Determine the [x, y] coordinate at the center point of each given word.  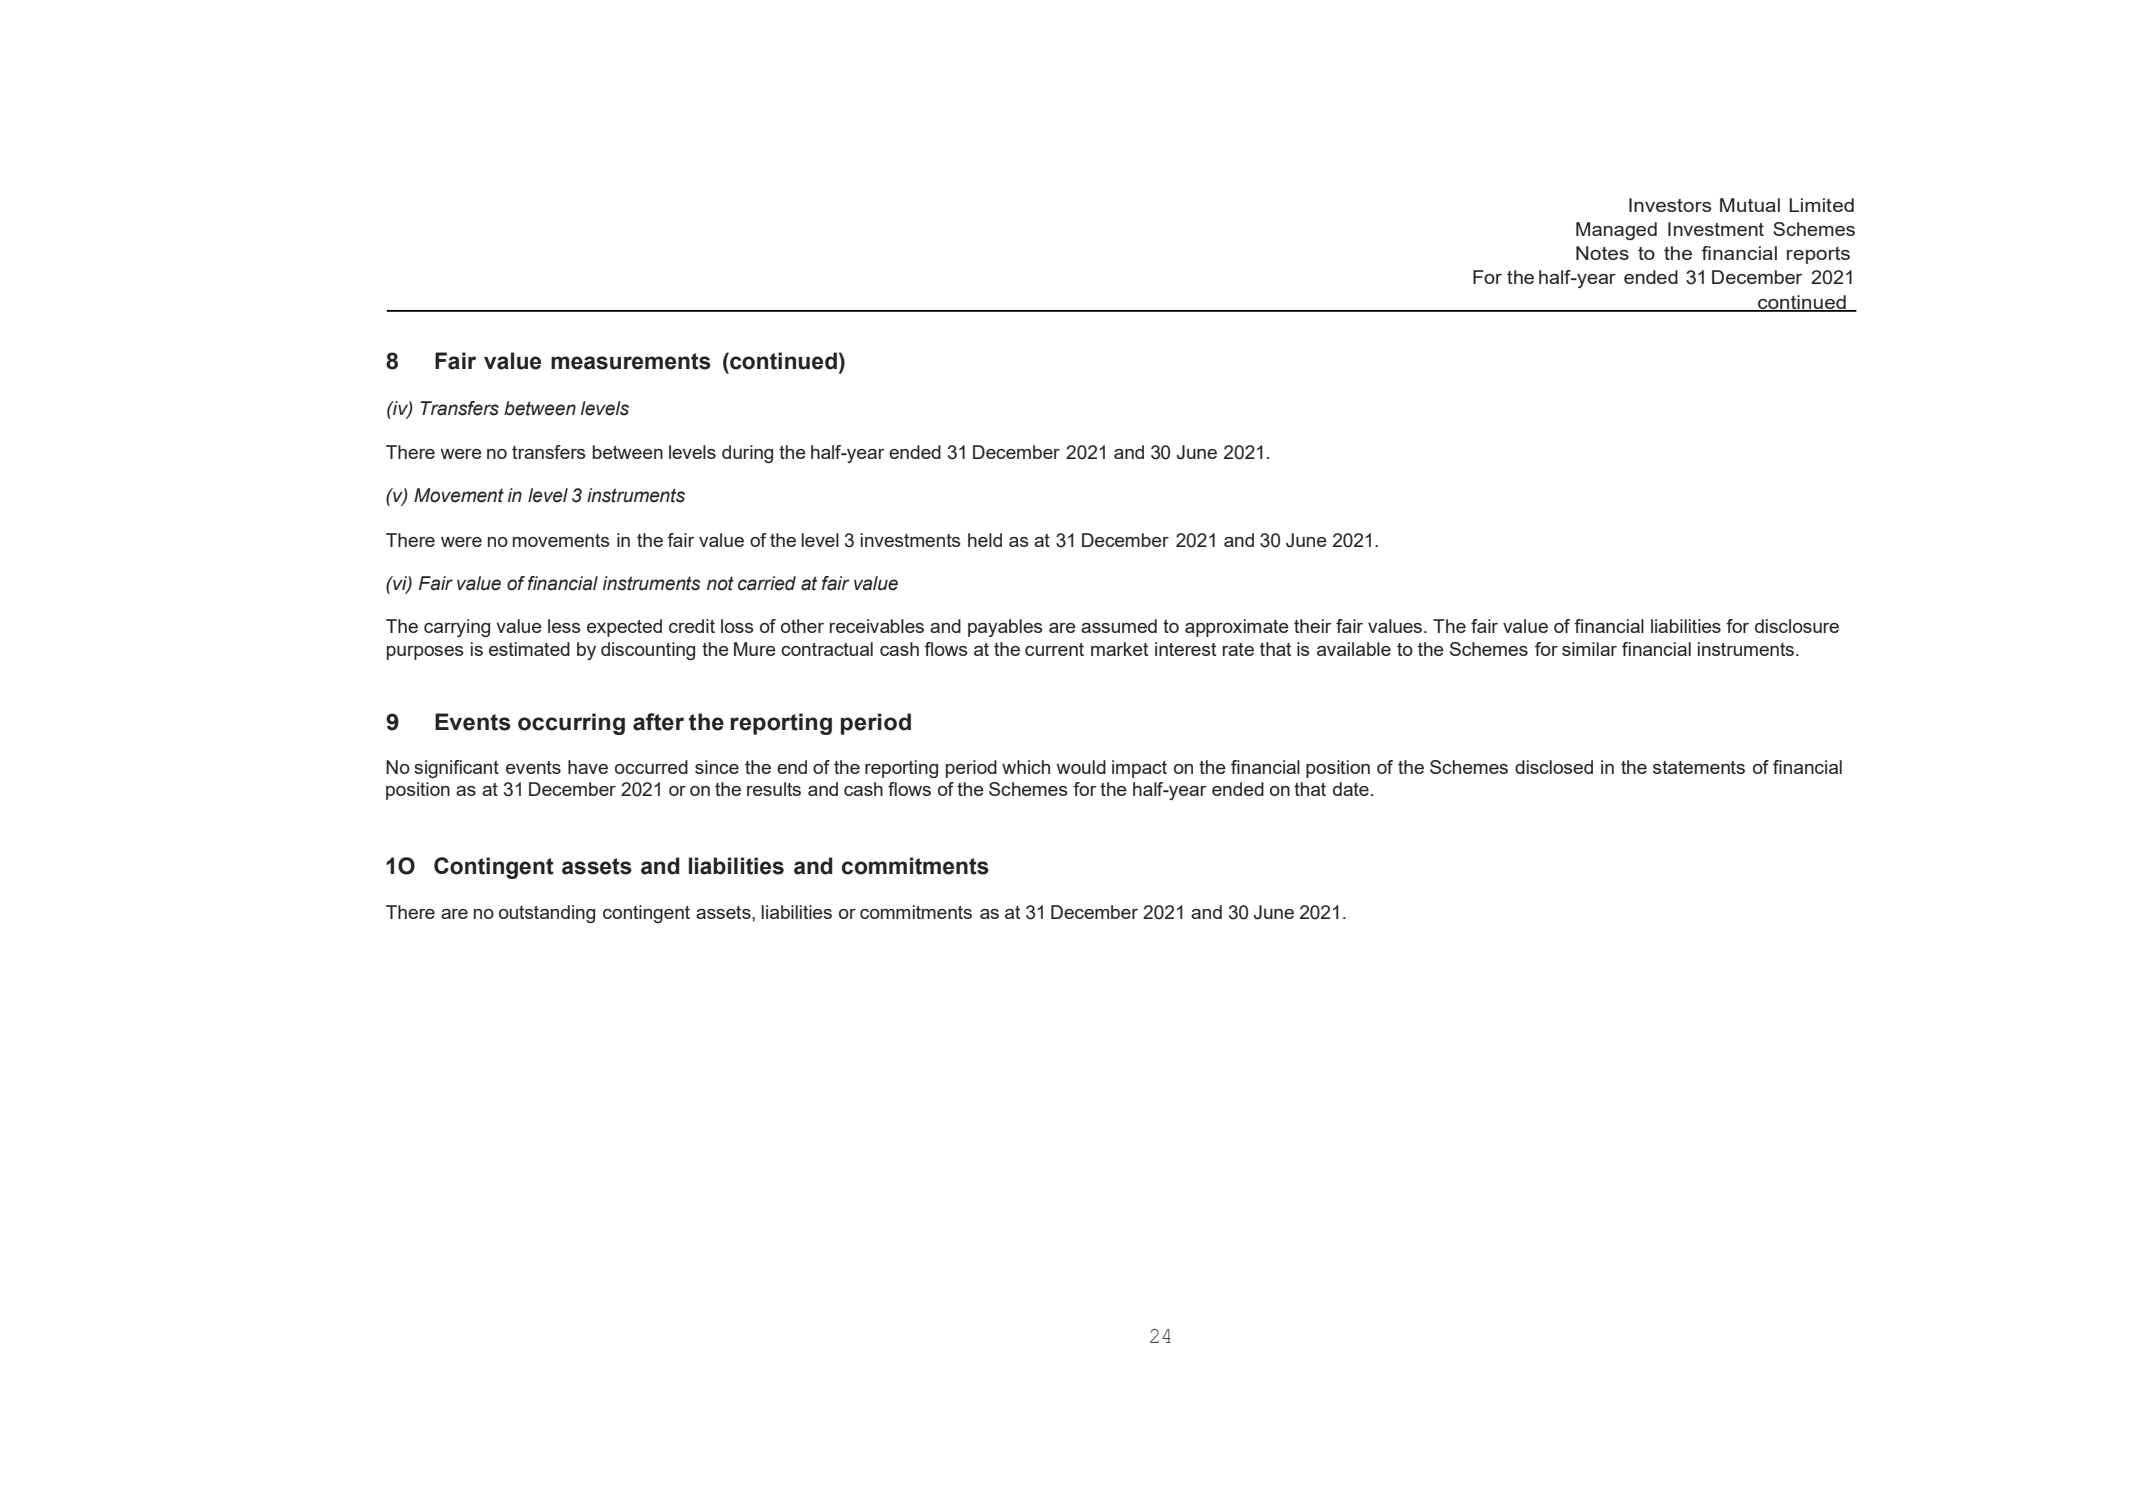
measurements [631, 361]
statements [1699, 767]
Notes [1602, 253]
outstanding [547, 914]
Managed [1616, 231]
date [1351, 789]
